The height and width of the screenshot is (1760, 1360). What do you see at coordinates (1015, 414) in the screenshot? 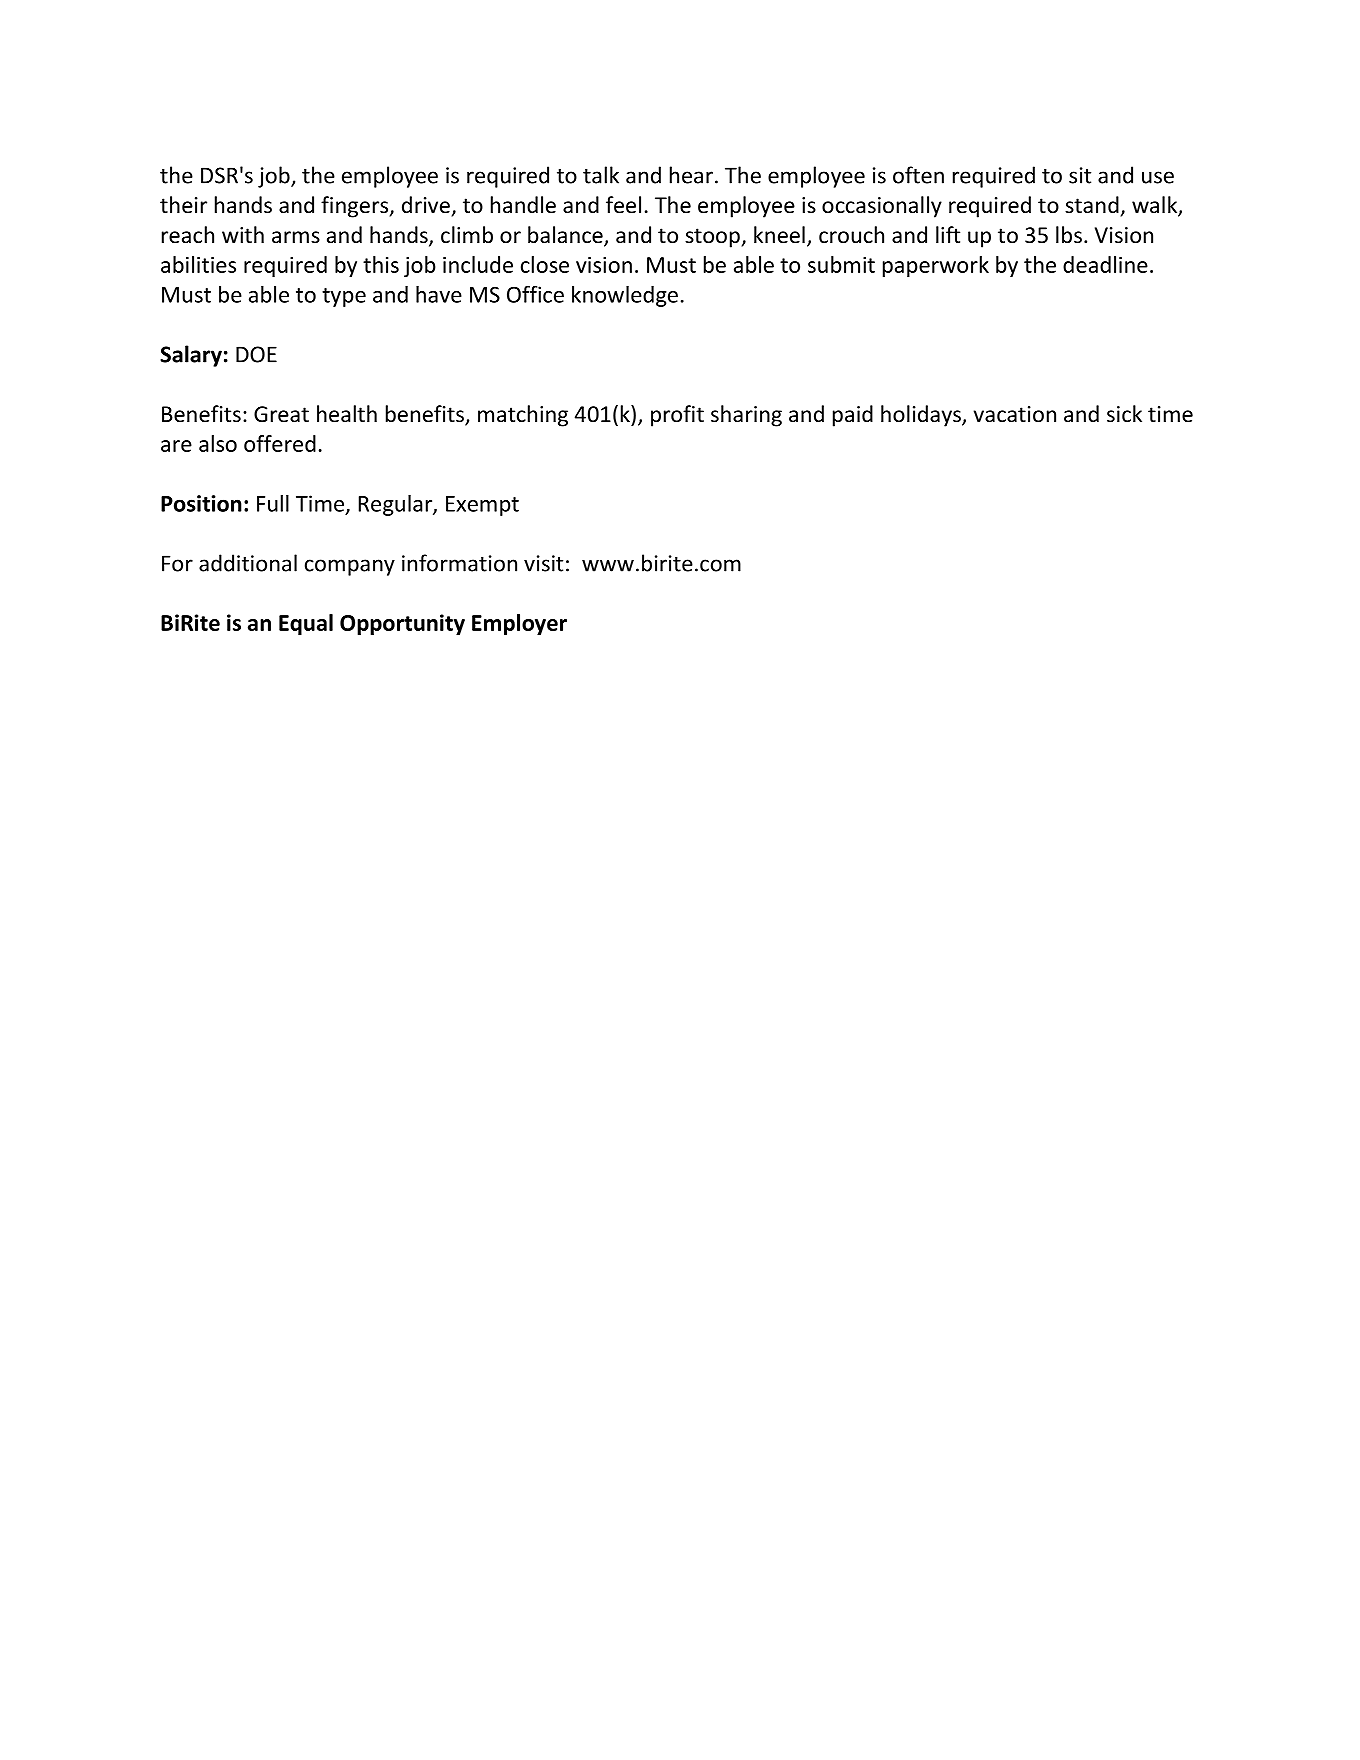
I see `vacation` at bounding box center [1015, 414].
